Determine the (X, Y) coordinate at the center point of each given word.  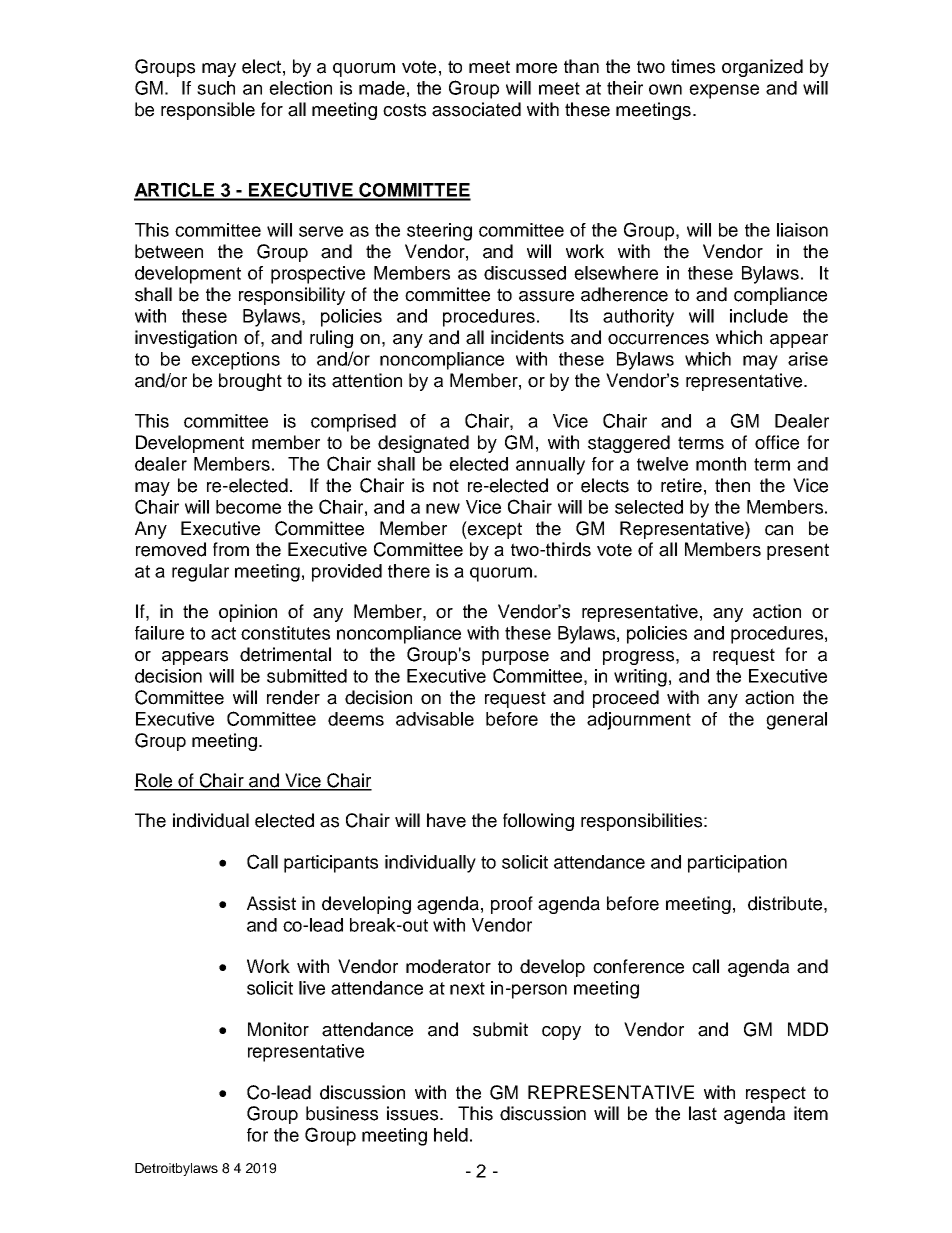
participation (737, 864)
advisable (435, 719)
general (796, 721)
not (446, 486)
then (732, 485)
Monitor (278, 1029)
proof (512, 905)
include (759, 316)
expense (724, 91)
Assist (271, 903)
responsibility (292, 296)
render (293, 697)
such (216, 88)
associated (476, 109)
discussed (525, 273)
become (248, 507)
